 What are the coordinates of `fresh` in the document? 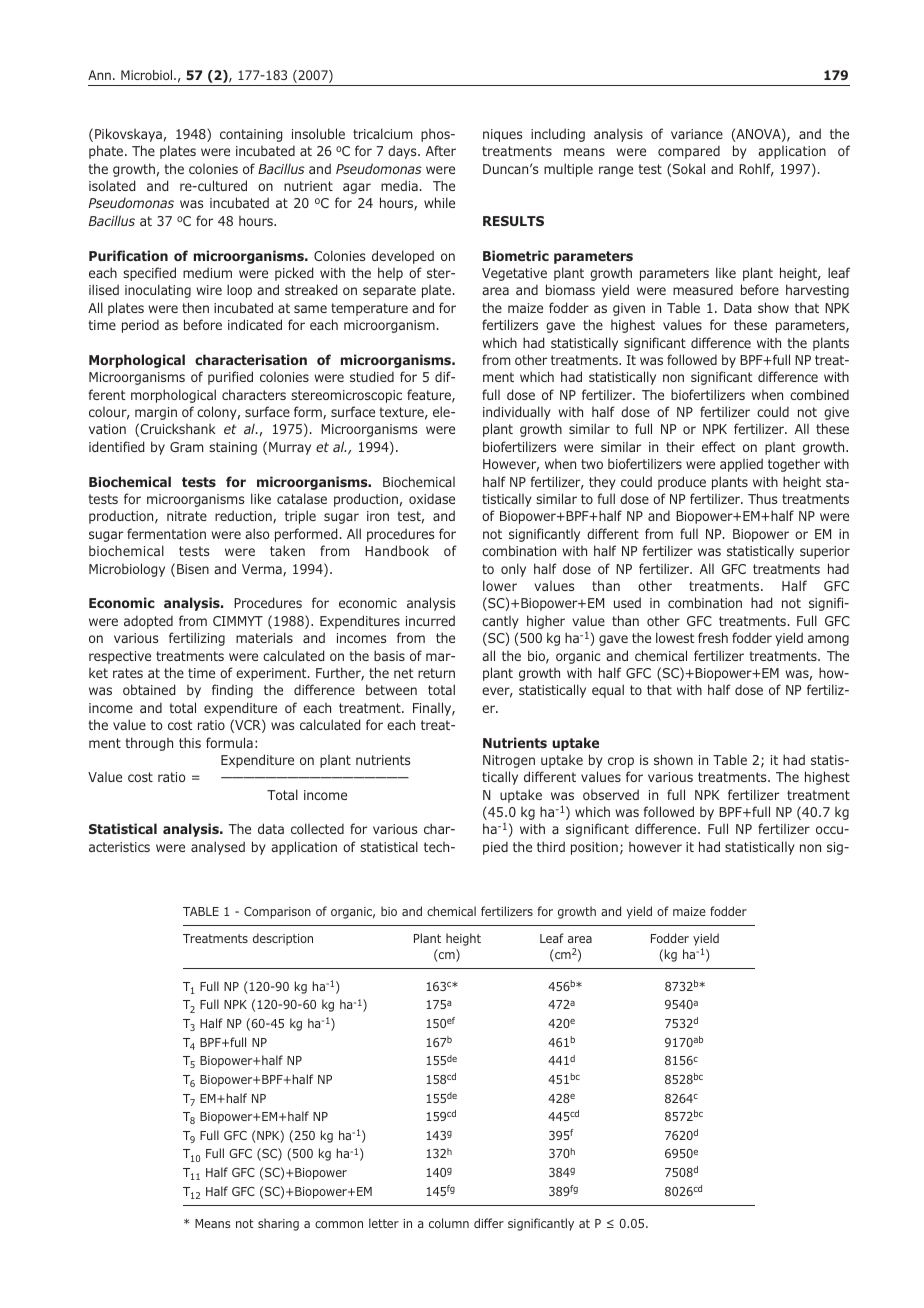 It's located at (713, 637).
